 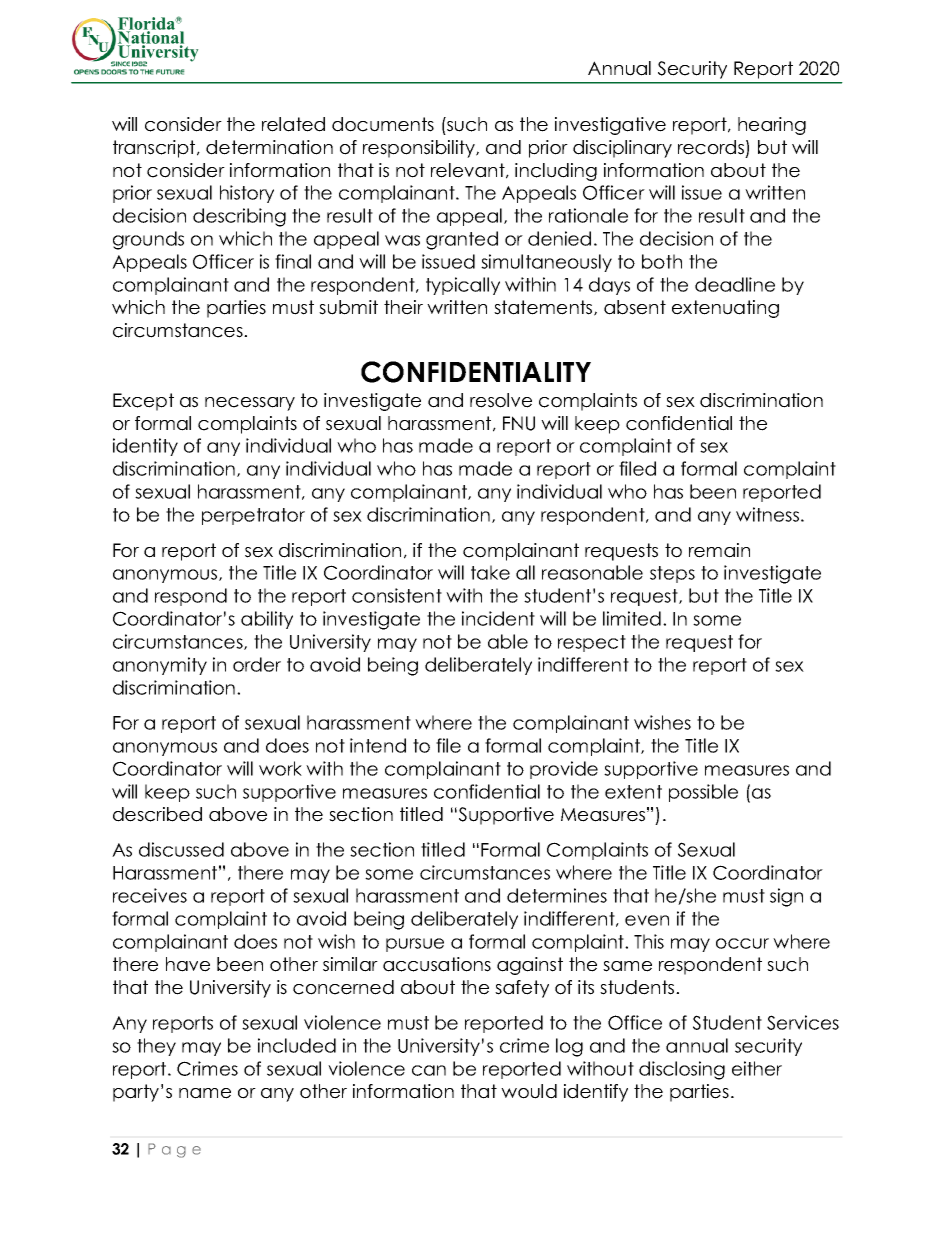 What do you see at coordinates (250, 404) in the screenshot?
I see `necessary` at bounding box center [250, 404].
